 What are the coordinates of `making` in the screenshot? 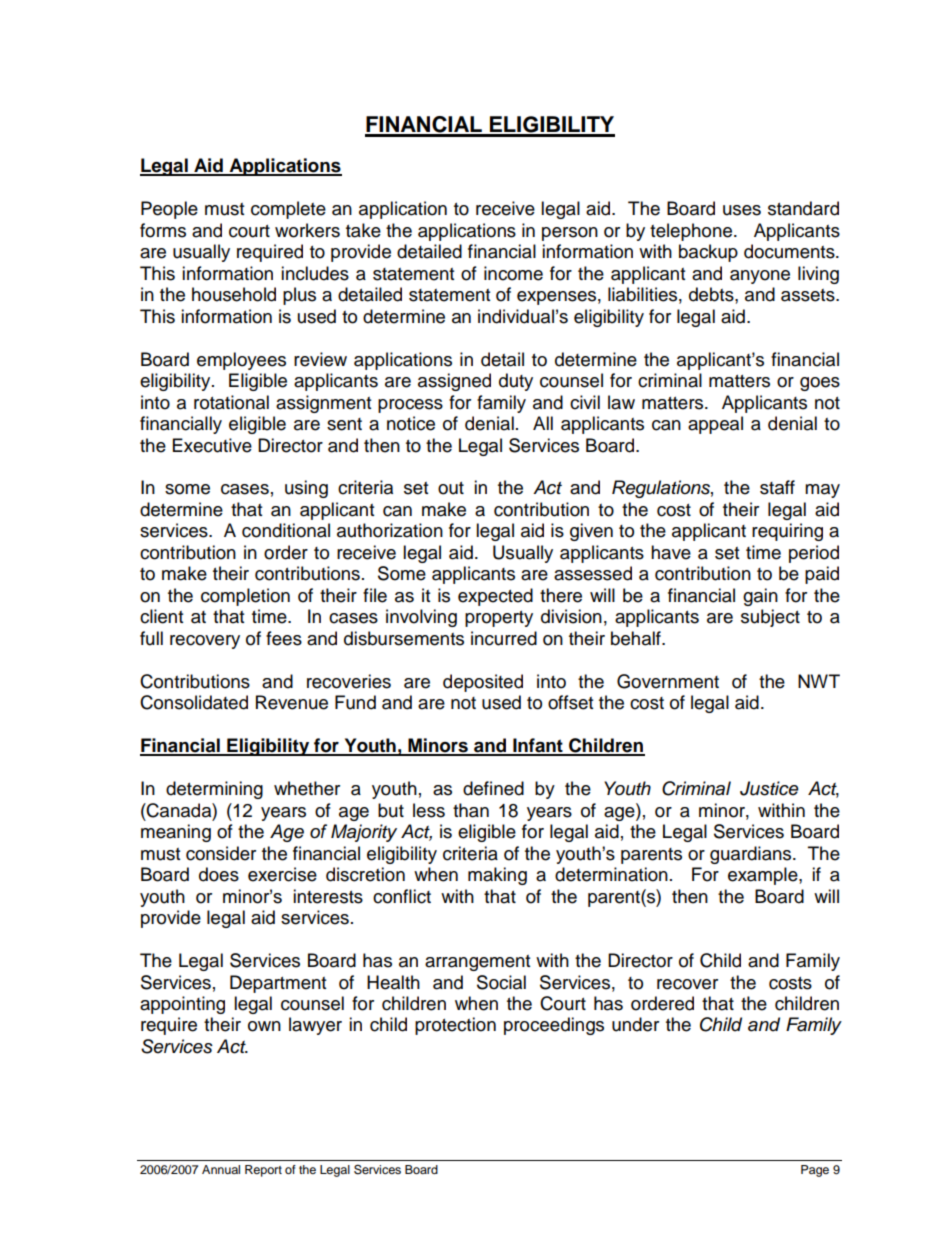 It's located at (497, 876).
